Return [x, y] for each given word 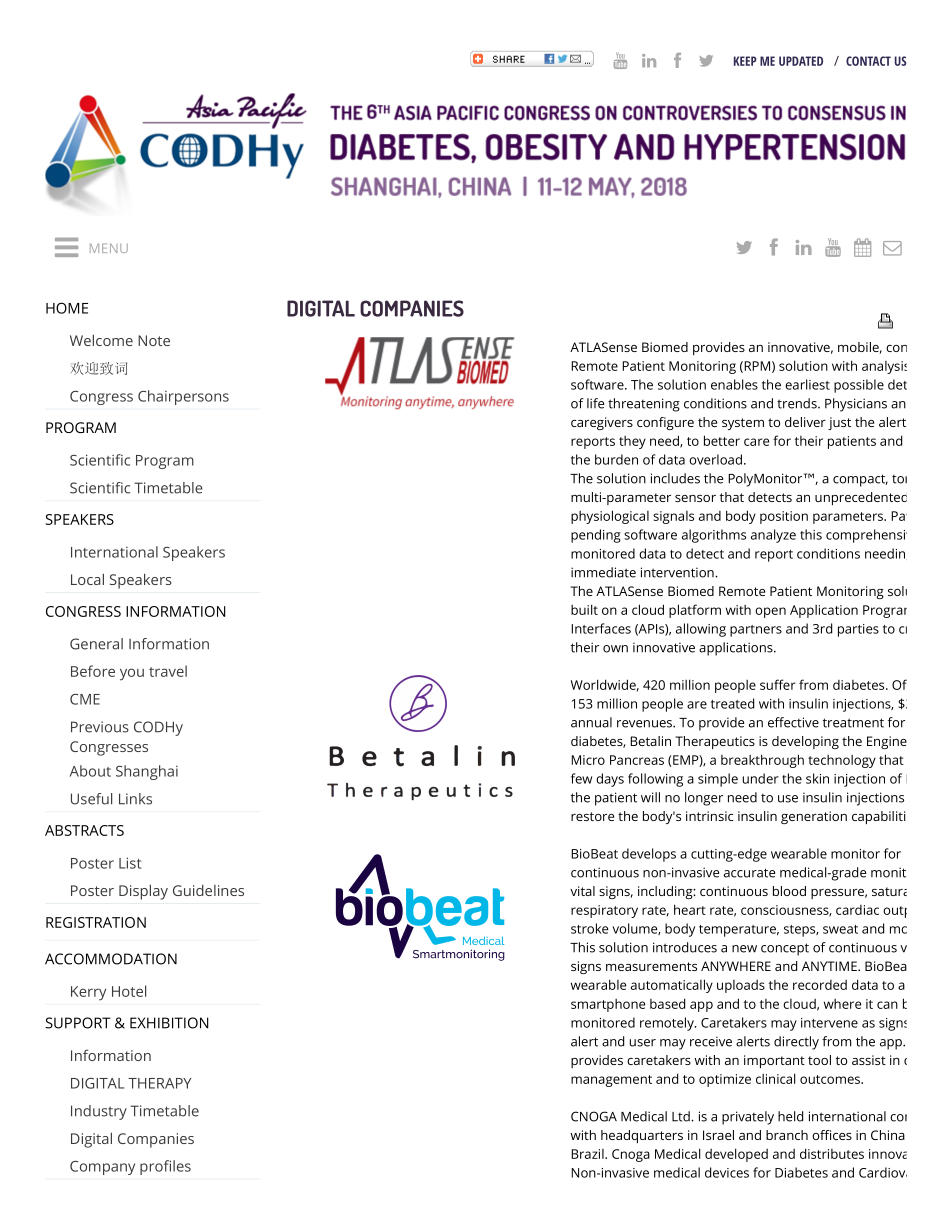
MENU [109, 248]
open [770, 612]
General [96, 644]
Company [102, 1168]
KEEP [745, 61]
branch [787, 1135]
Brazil [588, 1154]
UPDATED [801, 61]
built [584, 609]
